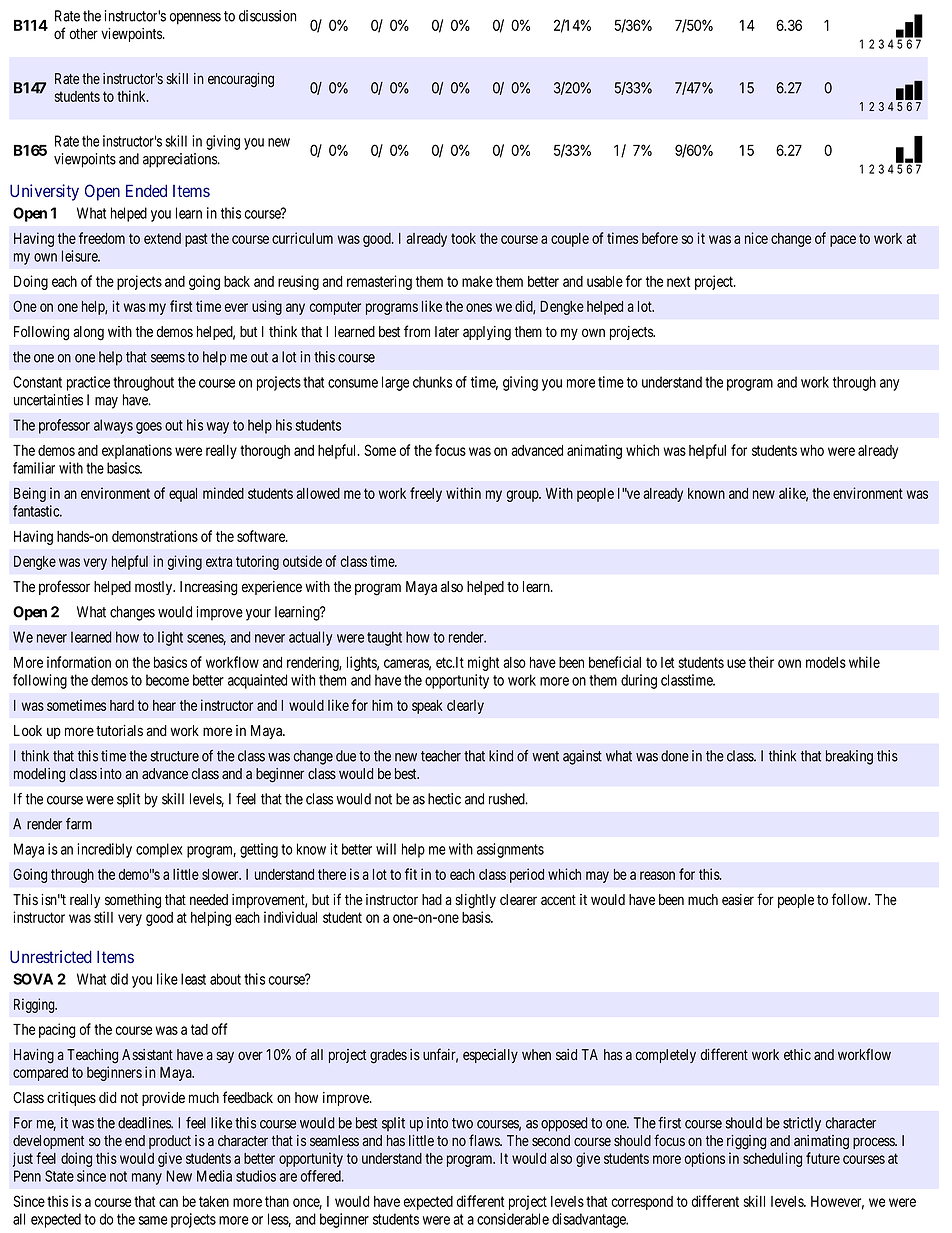 Image resolution: width=952 pixels, height=1233 pixels. What do you see at coordinates (756, 238) in the page?
I see `nice` at bounding box center [756, 238].
